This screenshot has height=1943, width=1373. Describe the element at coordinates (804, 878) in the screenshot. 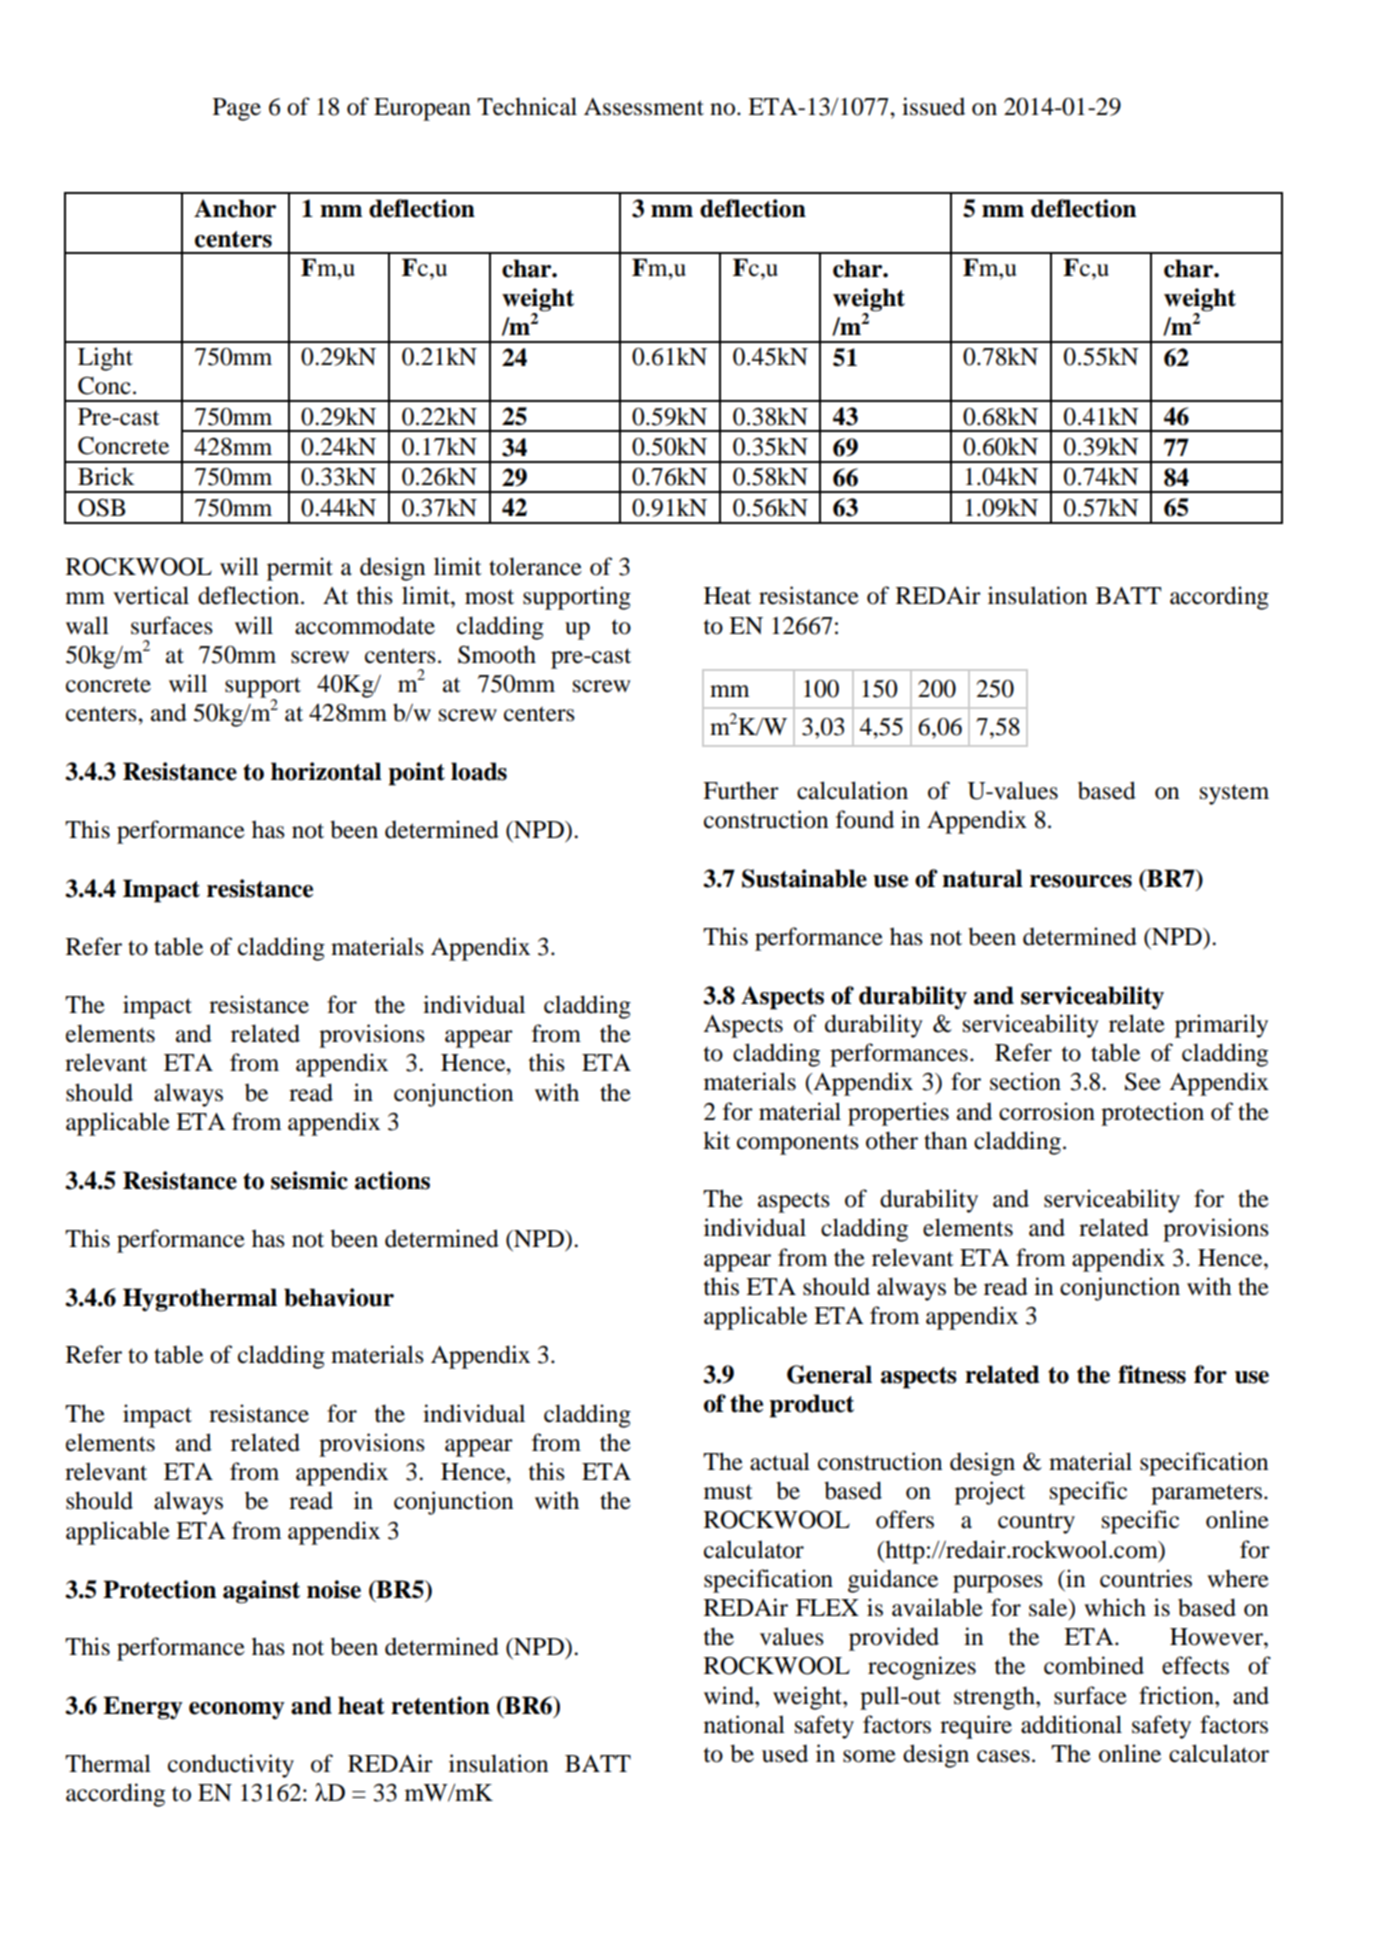

I see `Sustainable` at that location.
